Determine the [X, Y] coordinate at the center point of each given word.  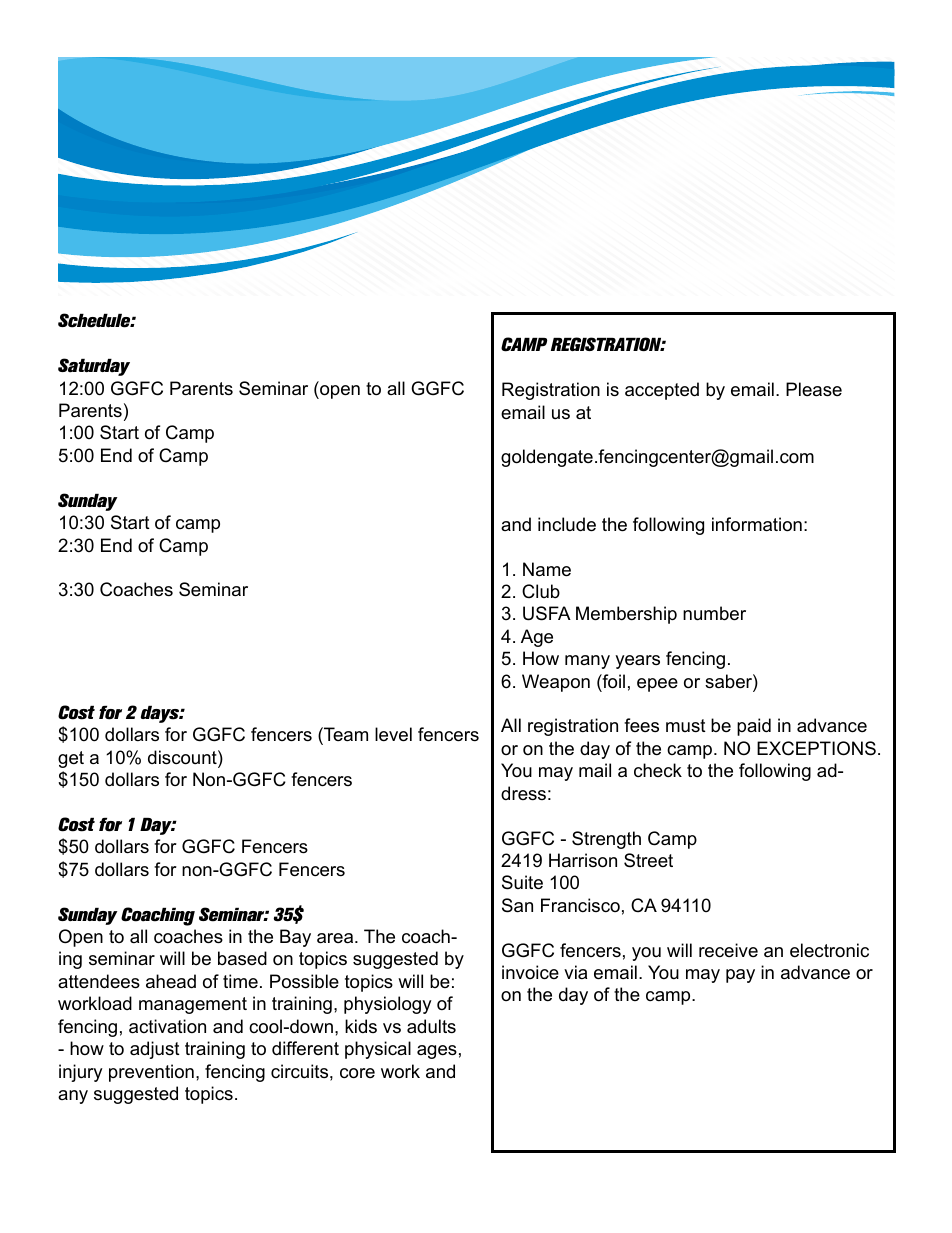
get [71, 759]
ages [437, 1052]
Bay [295, 938]
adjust [155, 1050]
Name [547, 569]
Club [541, 591]
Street [648, 860]
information [757, 524]
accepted [662, 391]
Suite [522, 882]
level [393, 734]
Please [814, 389]
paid [754, 727]
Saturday [94, 367]
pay [740, 976]
